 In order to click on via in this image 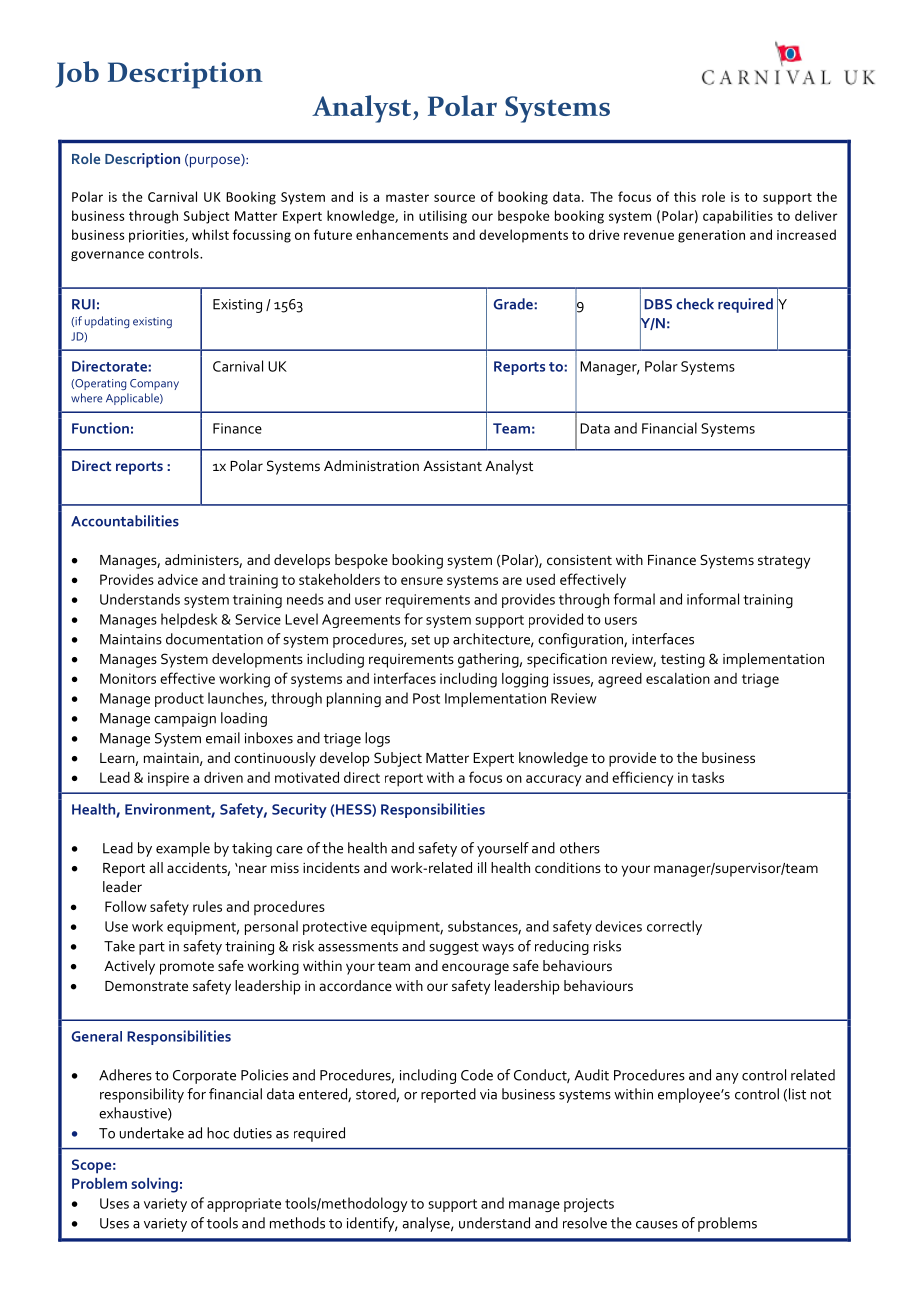, I will do `click(488, 1094)`.
